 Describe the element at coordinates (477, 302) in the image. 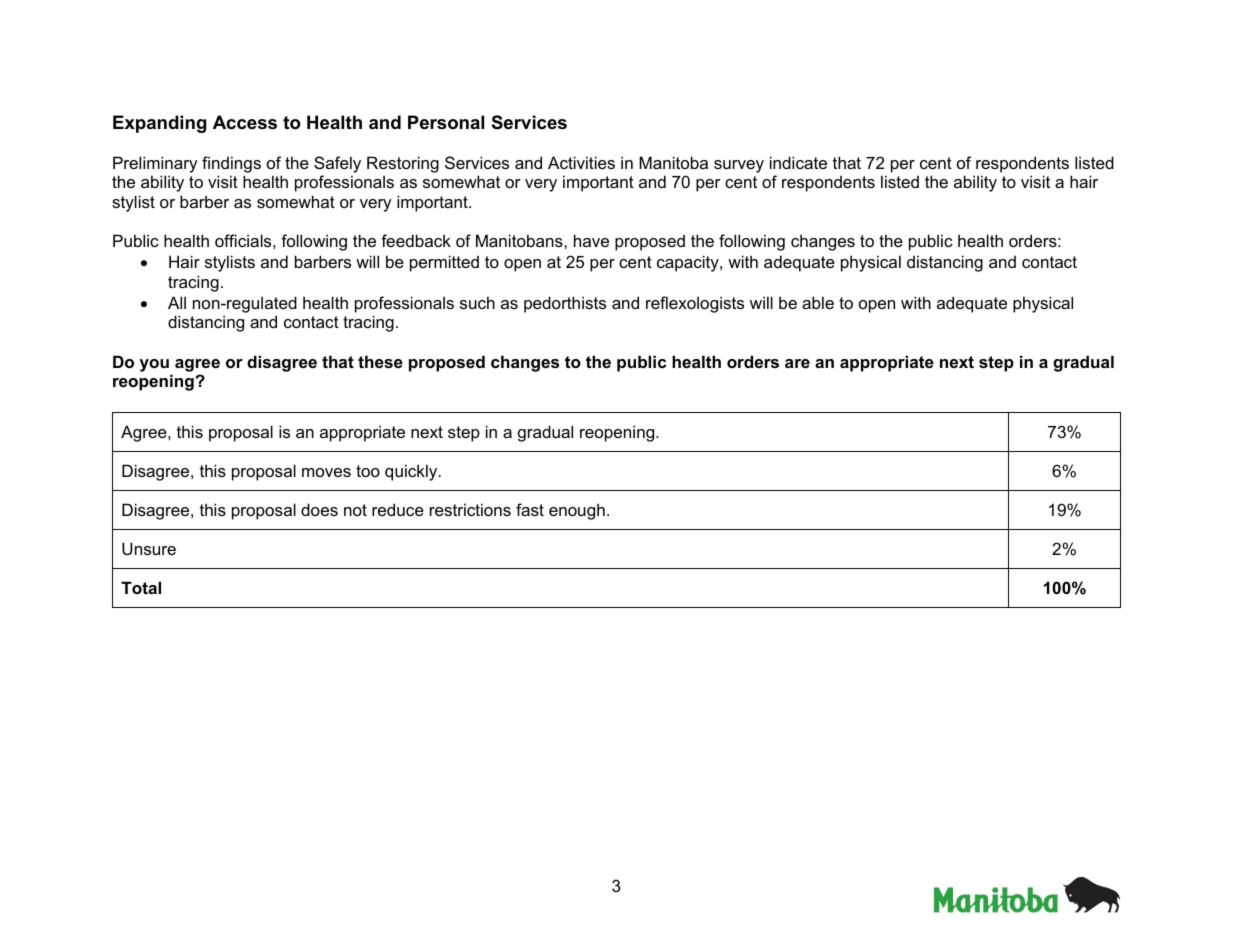

I see `such` at that location.
